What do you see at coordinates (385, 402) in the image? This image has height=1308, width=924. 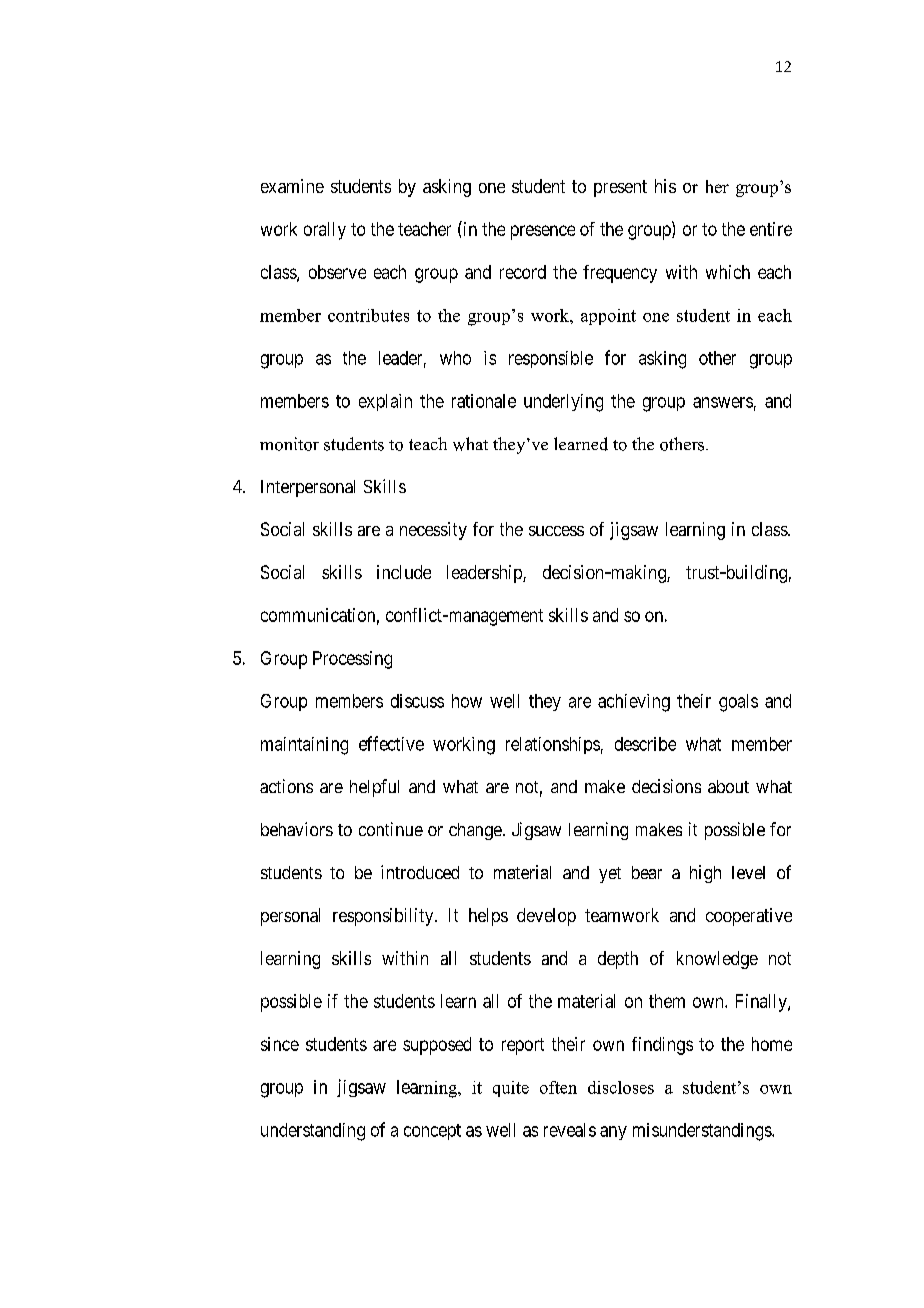 I see `explain` at bounding box center [385, 402].
